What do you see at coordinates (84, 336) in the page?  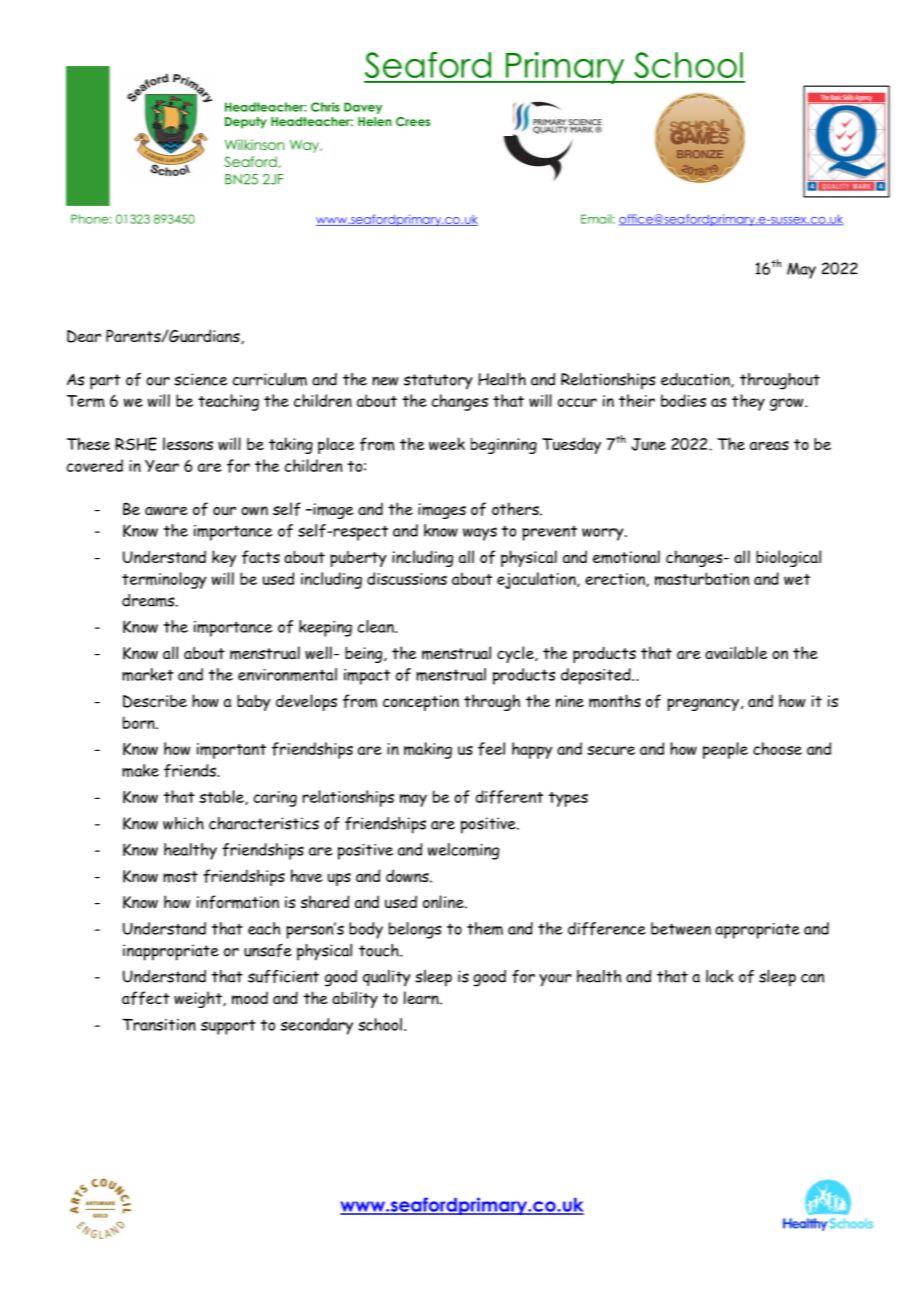 I see `Dear` at bounding box center [84, 336].
